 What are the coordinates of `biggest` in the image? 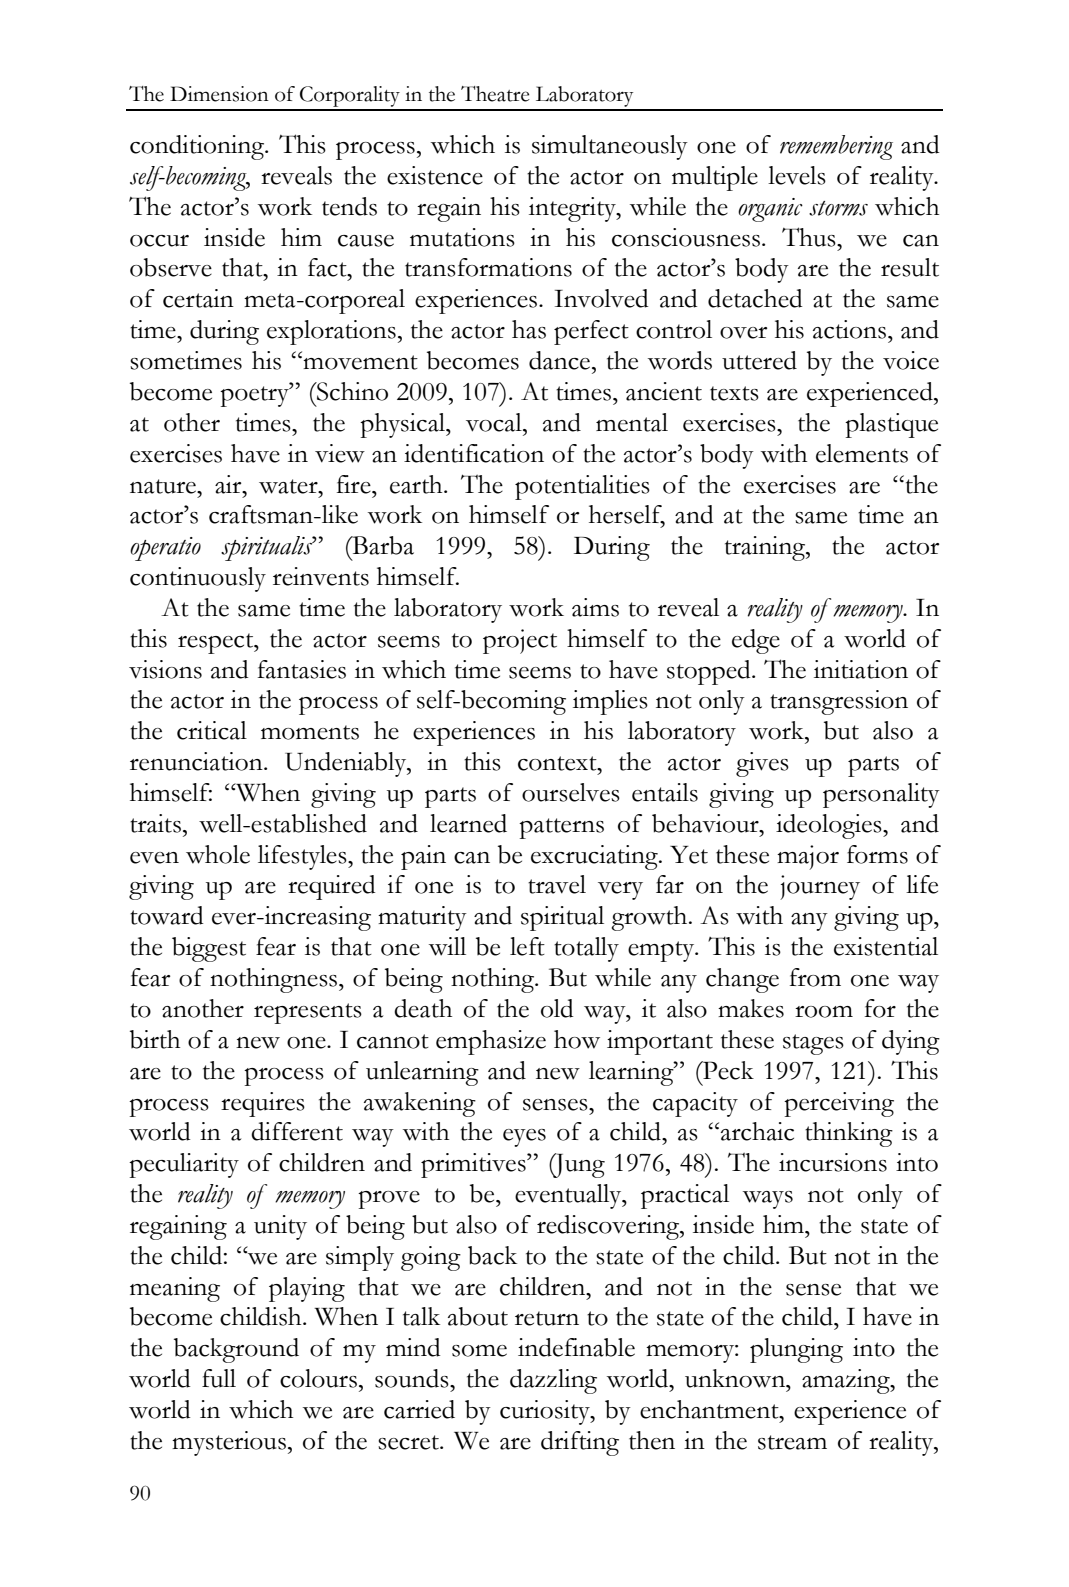 It's located at (209, 949).
